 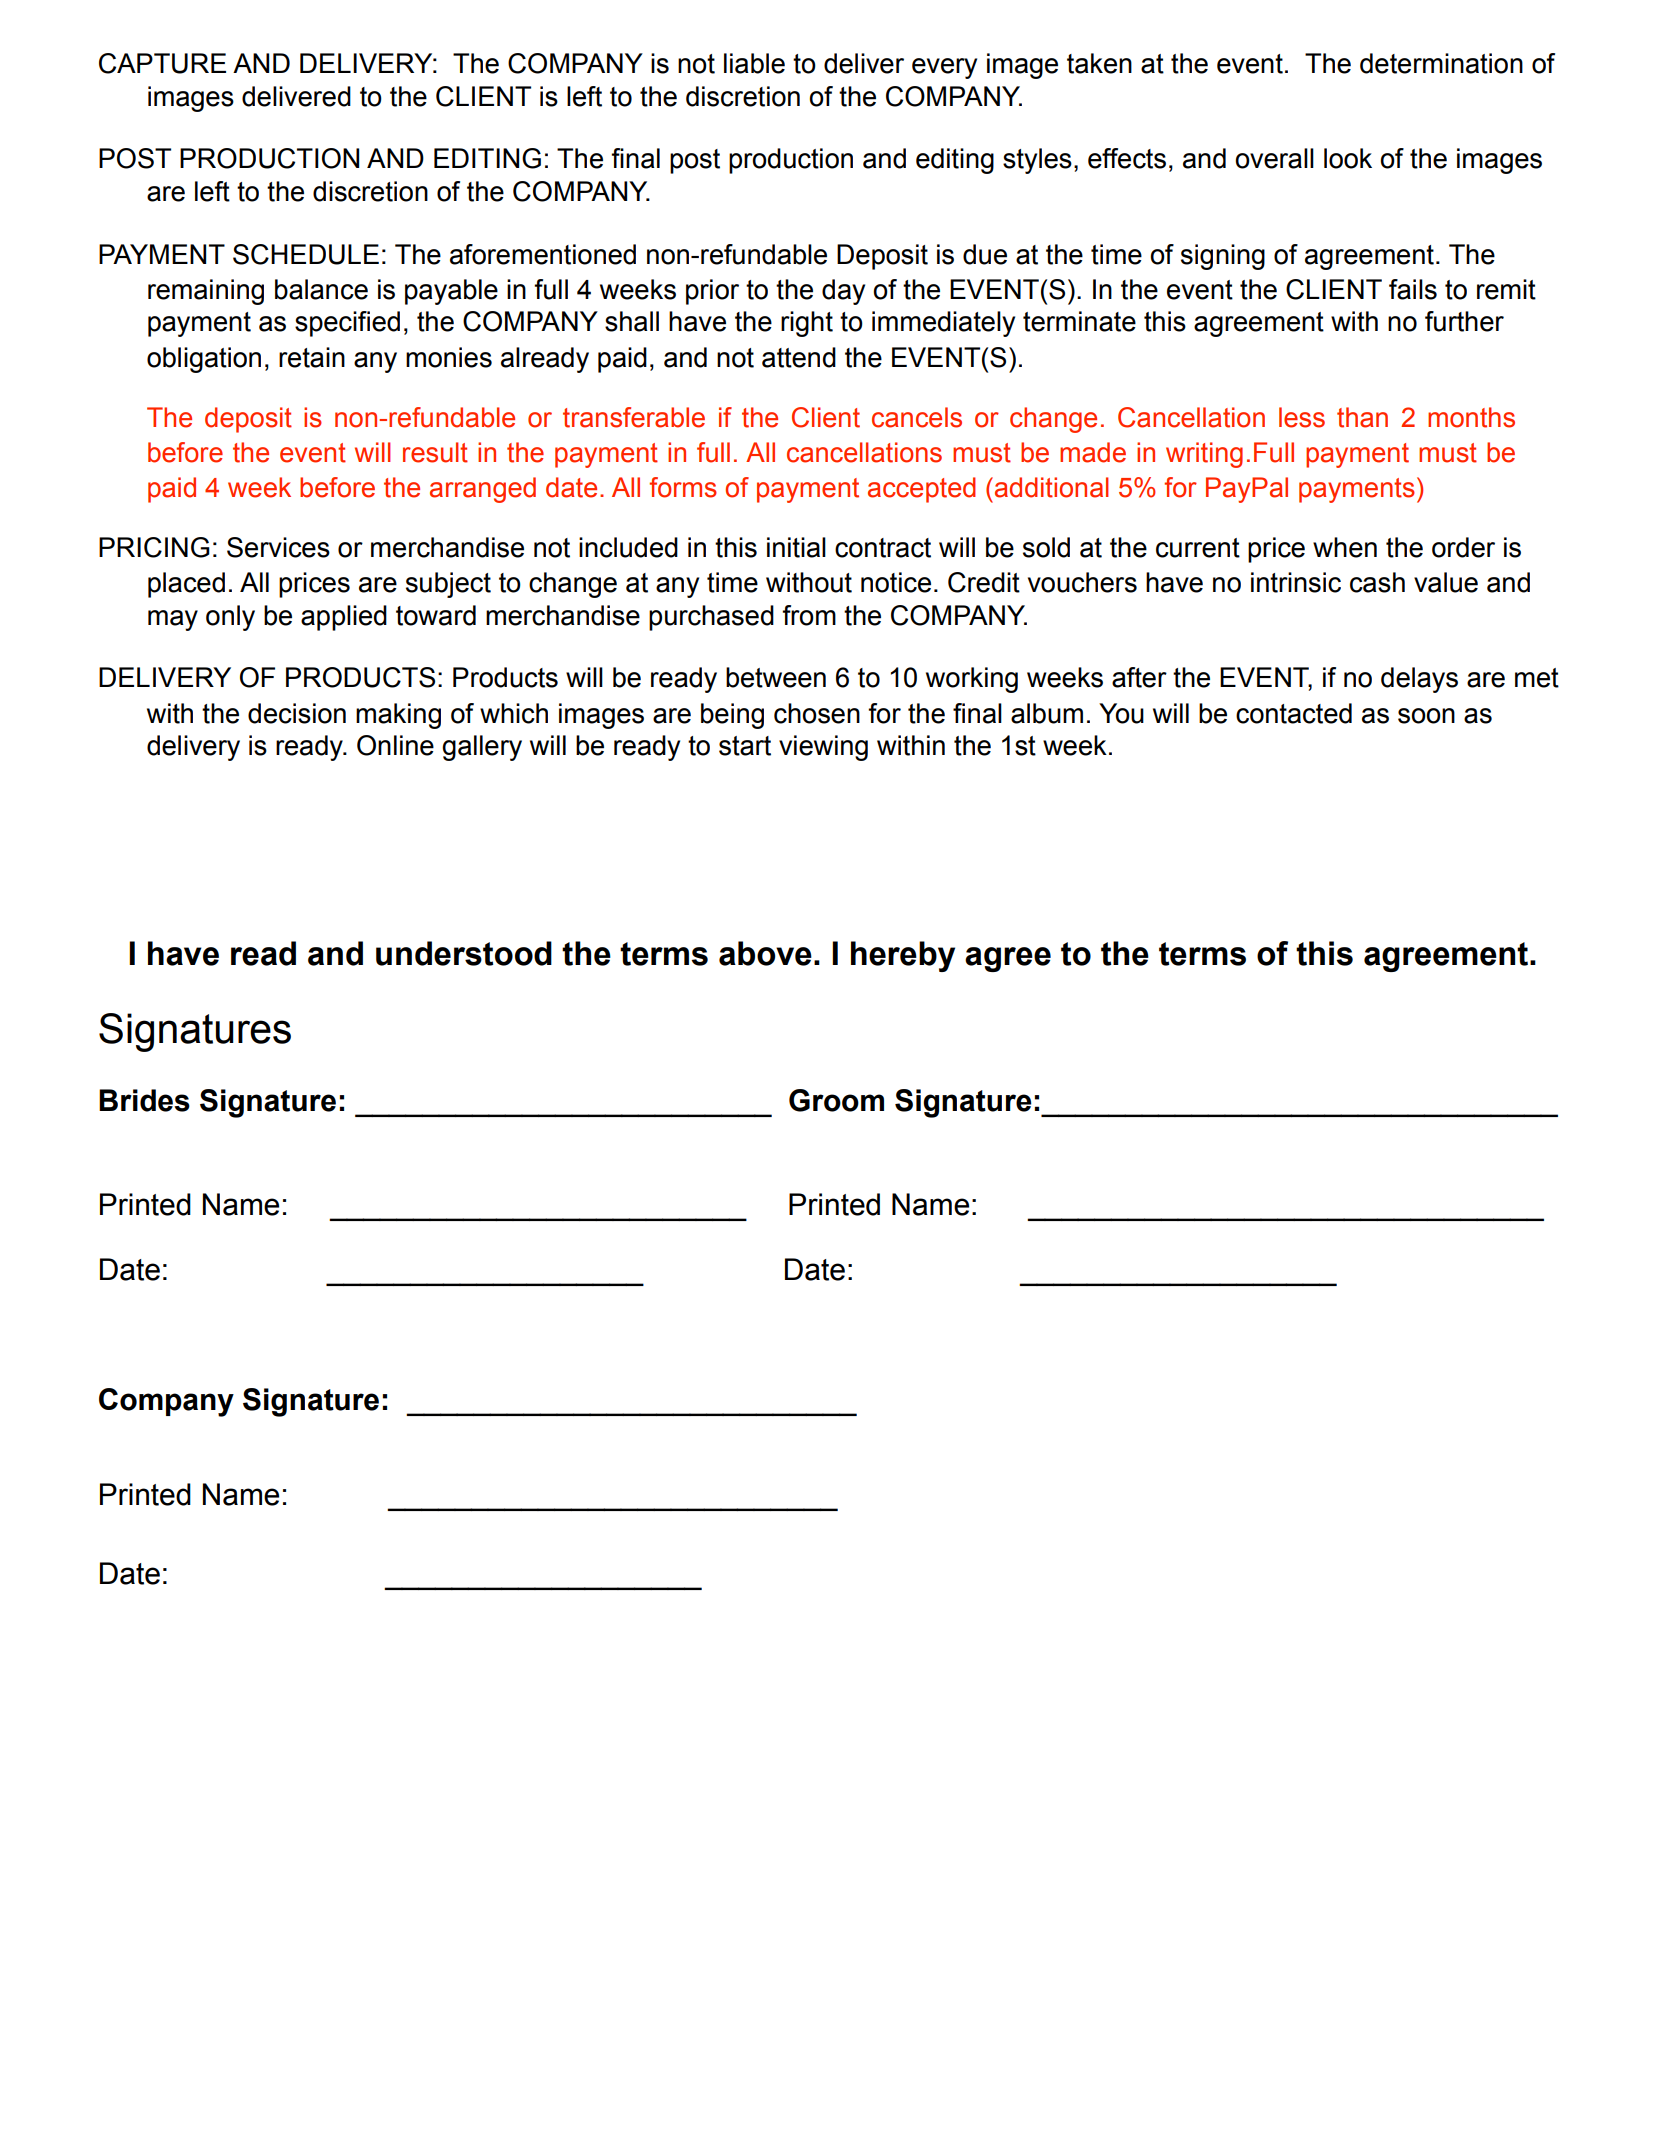 I want to click on cancels, so click(x=917, y=417).
